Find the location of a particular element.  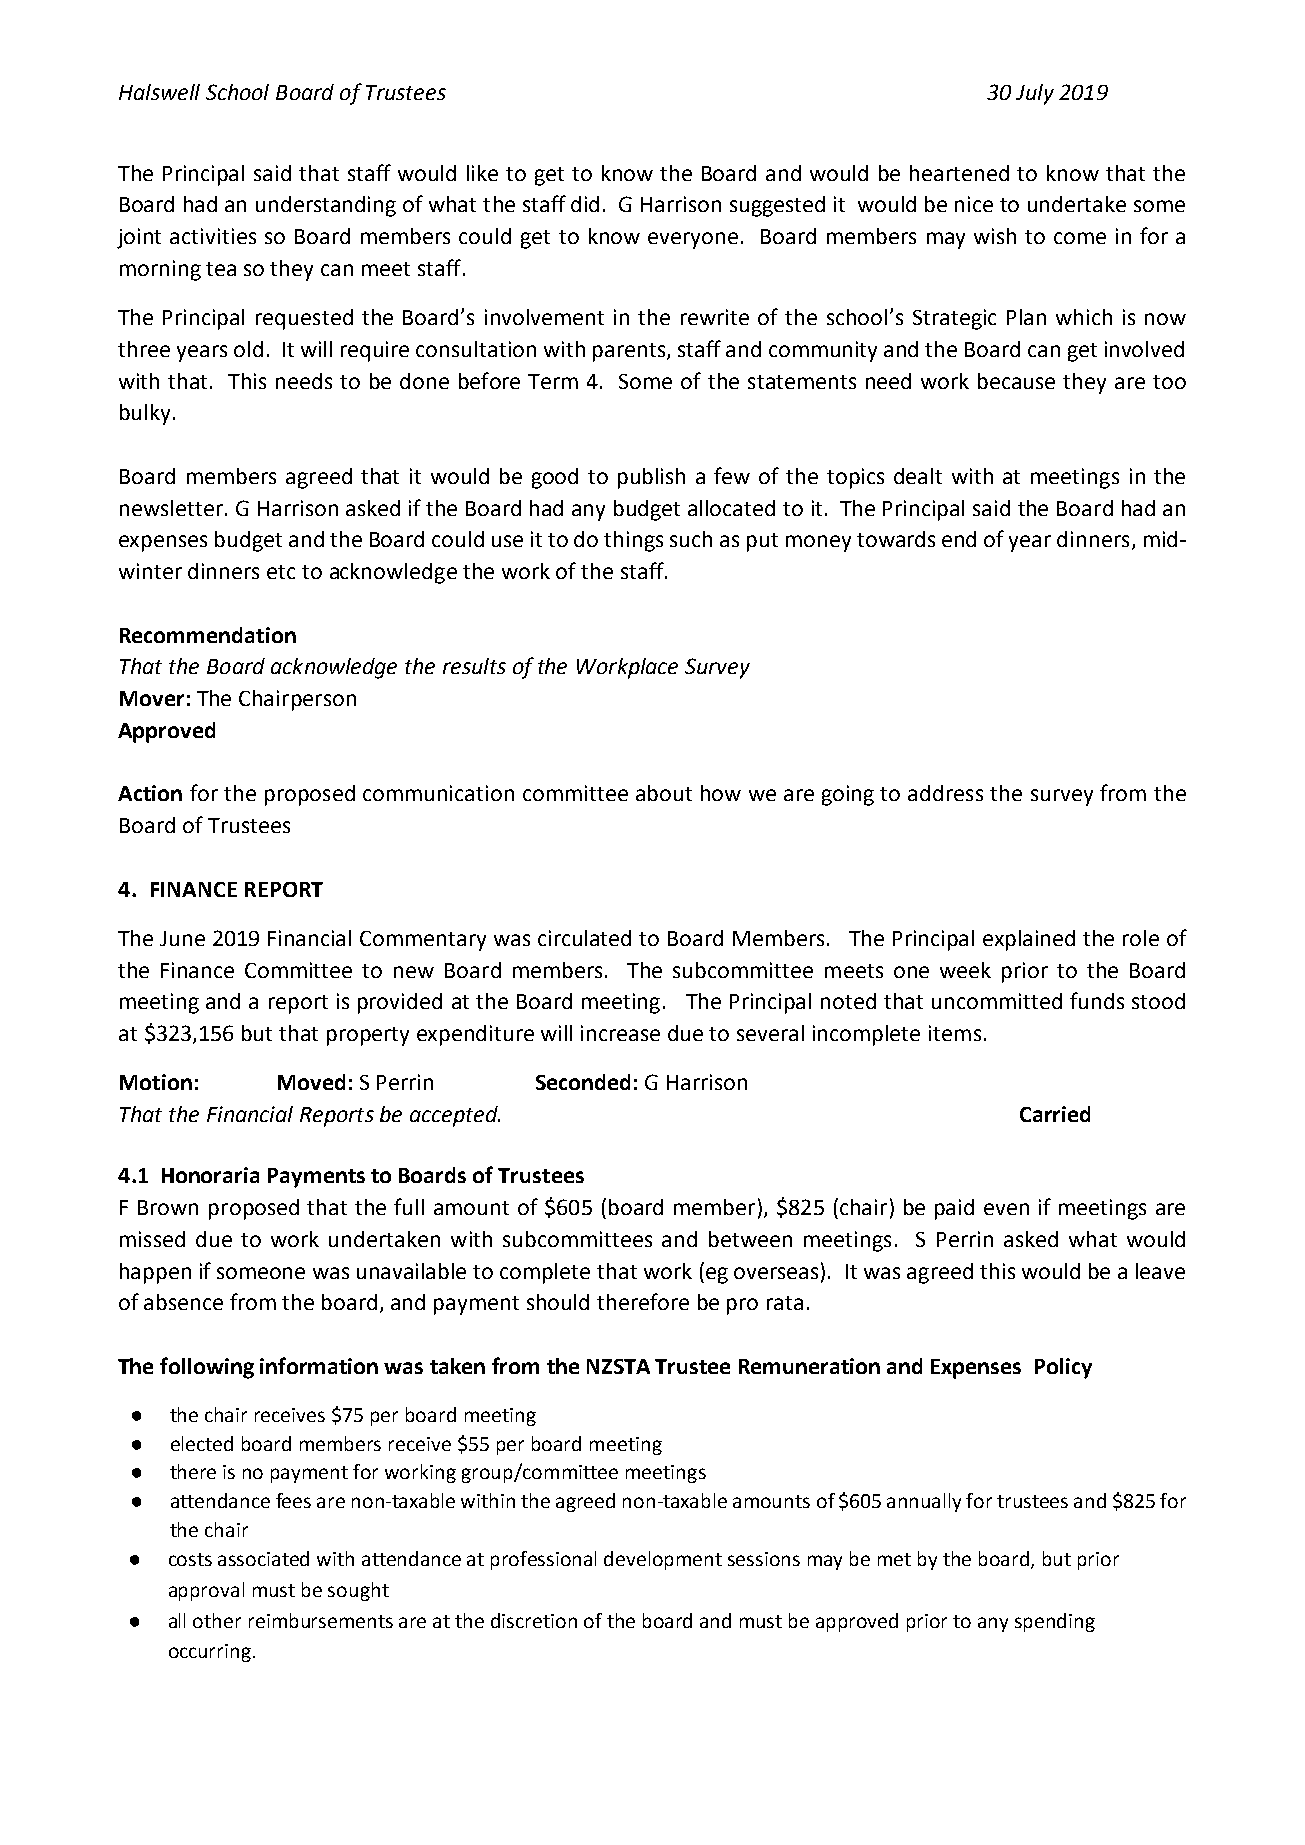

Moved is located at coordinates (311, 1082).
